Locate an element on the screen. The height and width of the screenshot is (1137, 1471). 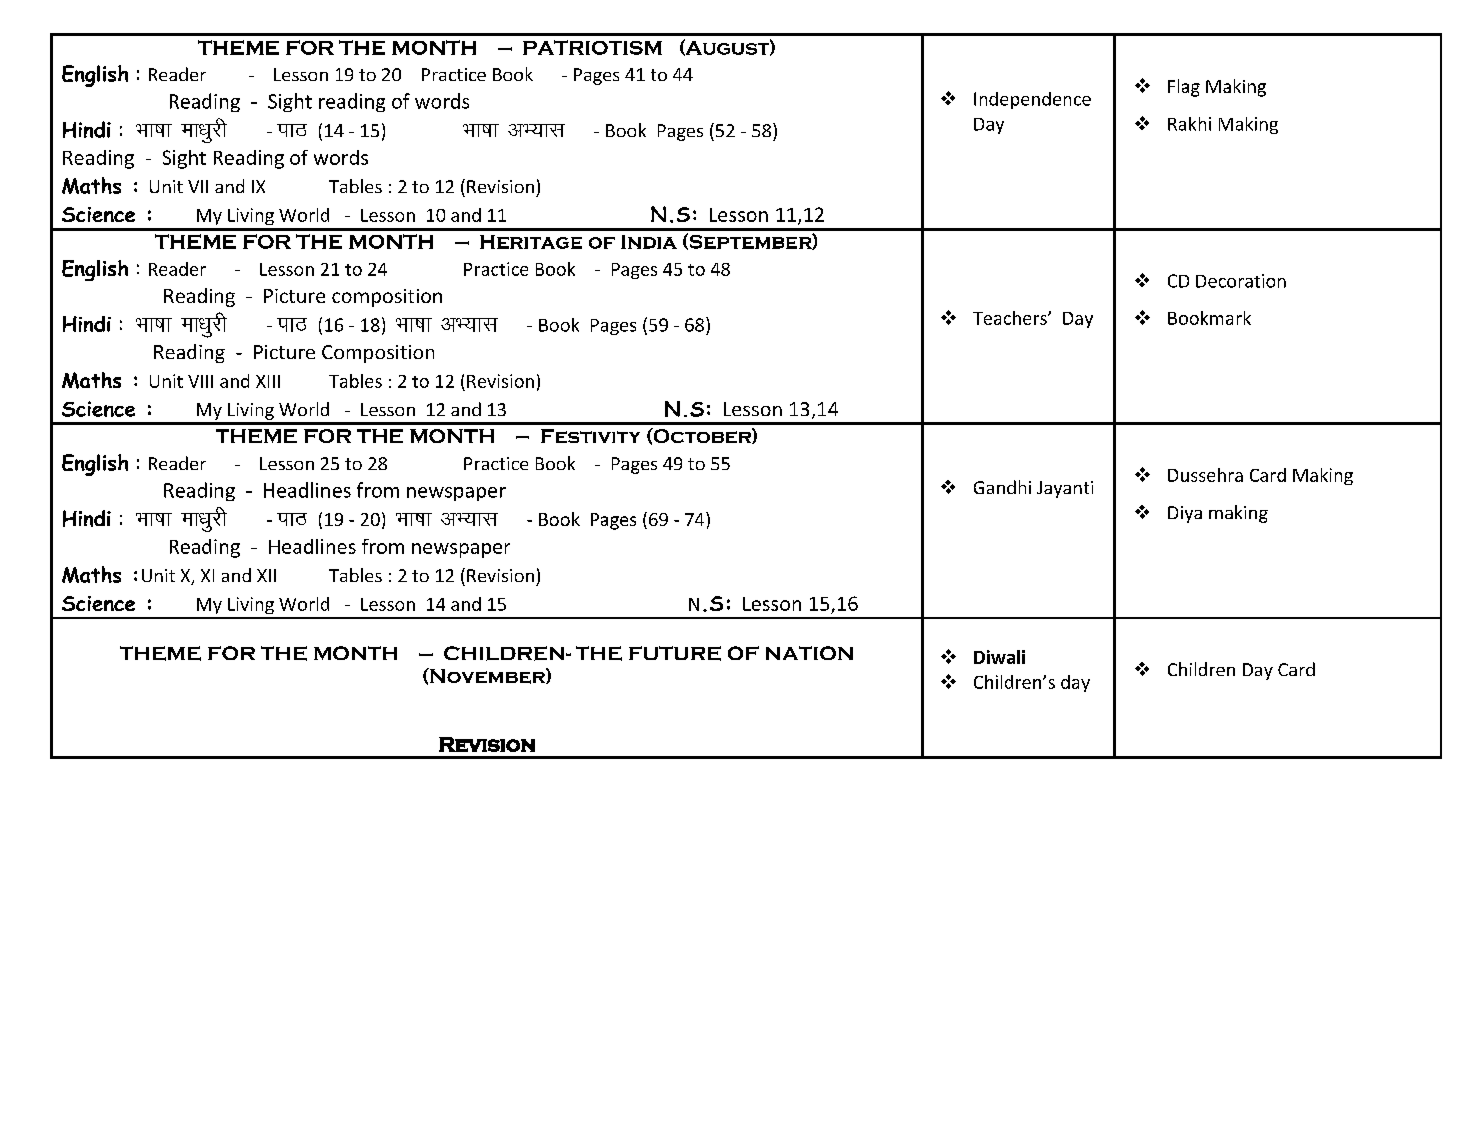
XIII is located at coordinates (268, 381).
